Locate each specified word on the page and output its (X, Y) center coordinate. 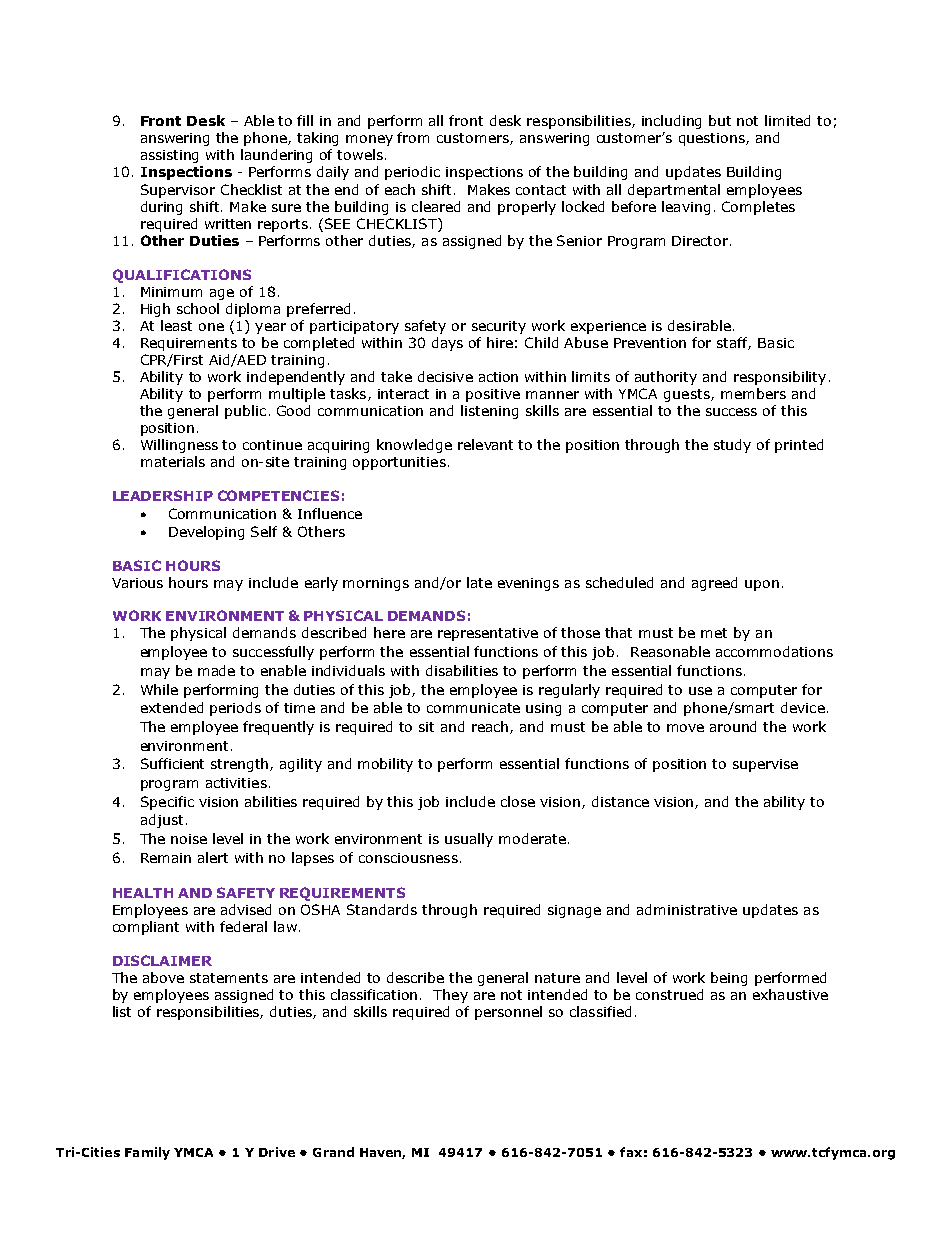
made (216, 670)
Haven (382, 1153)
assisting (169, 156)
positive (493, 395)
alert (213, 857)
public (245, 412)
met (714, 633)
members (753, 393)
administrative (687, 909)
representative (488, 634)
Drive (277, 1152)
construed (669, 994)
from (413, 137)
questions (713, 139)
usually (469, 840)
